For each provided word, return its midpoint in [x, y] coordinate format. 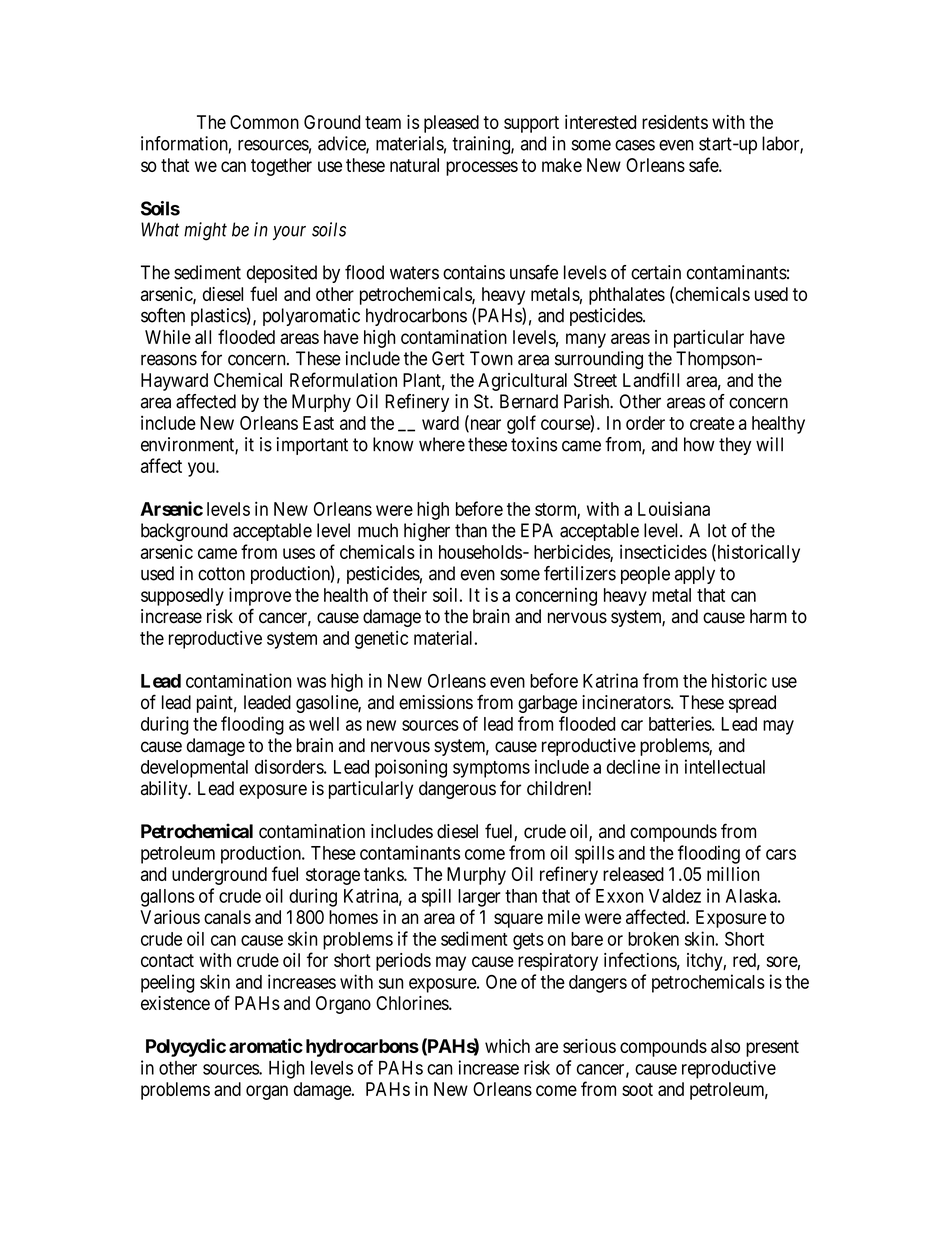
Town [491, 358]
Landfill [651, 379]
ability [165, 790]
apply [695, 575]
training [482, 145]
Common [264, 122]
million [733, 874]
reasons [169, 360]
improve [260, 596]
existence [175, 1003]
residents [675, 122]
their [410, 595]
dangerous [457, 790]
